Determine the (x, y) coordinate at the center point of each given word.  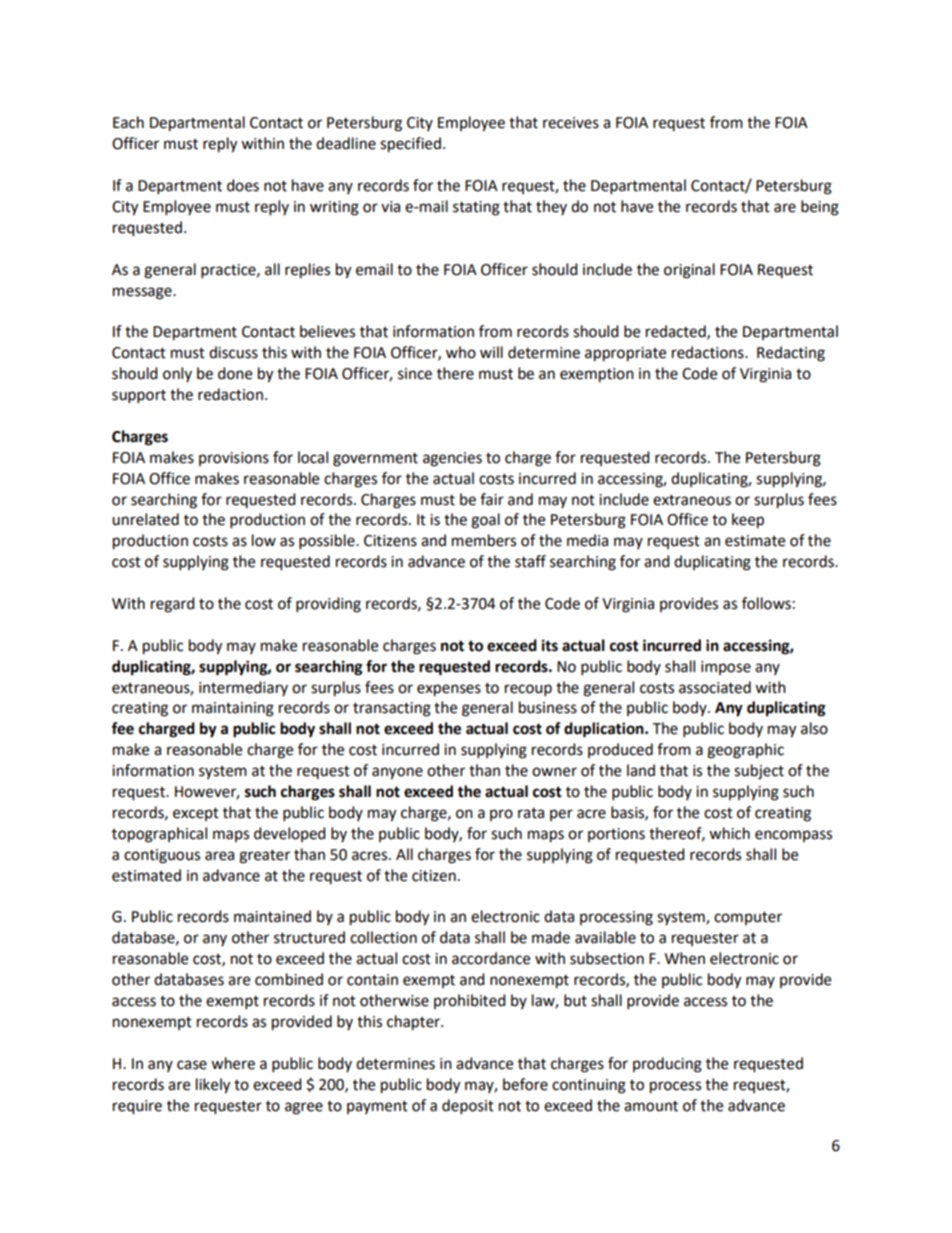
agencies (452, 459)
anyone (397, 773)
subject (759, 772)
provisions (234, 459)
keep (748, 521)
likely (213, 1086)
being (820, 208)
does (243, 185)
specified (410, 145)
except (196, 814)
